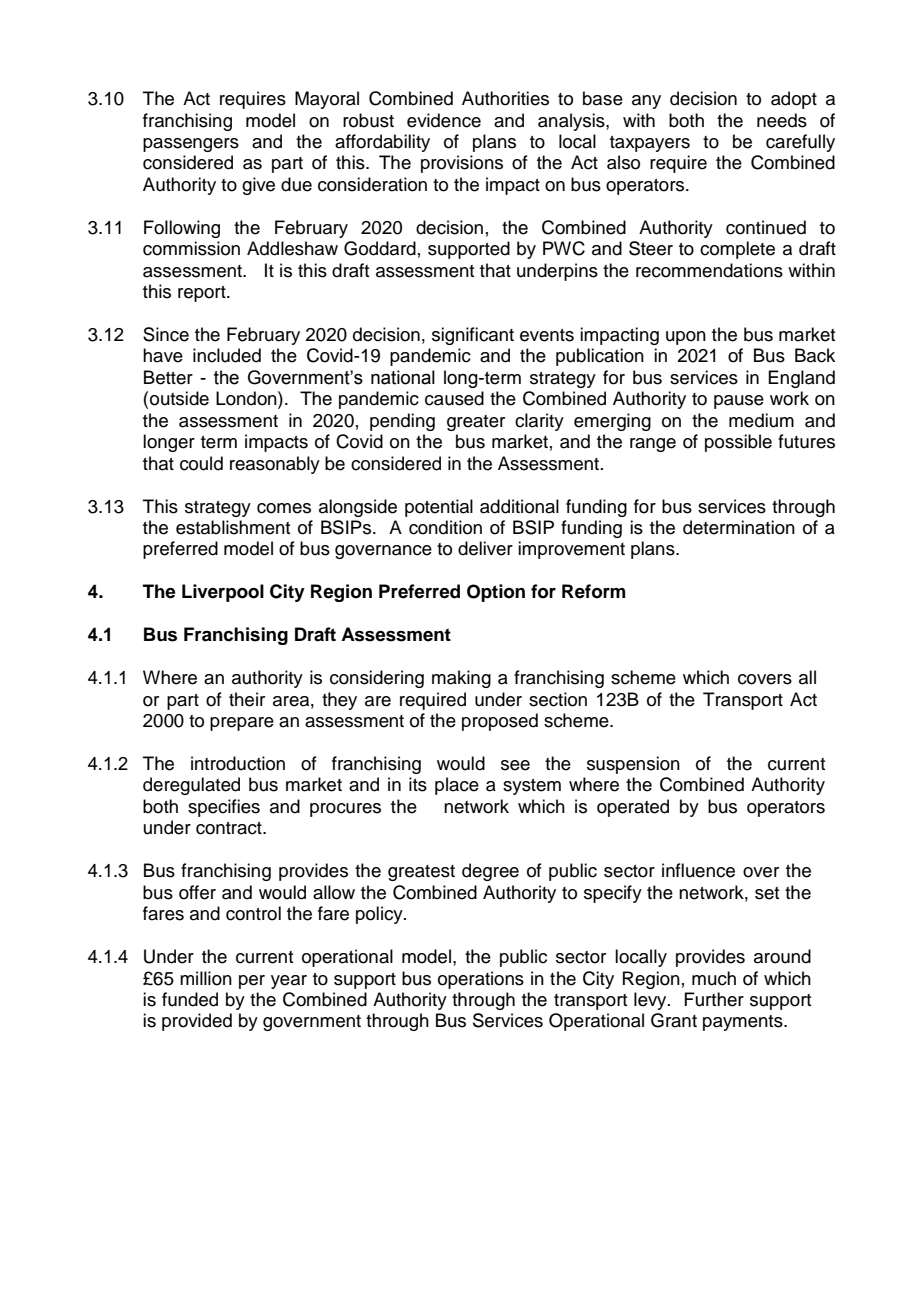 Image resolution: width=924 pixels, height=1308 pixels. What do you see at coordinates (191, 145) in the screenshot?
I see `passengers` at bounding box center [191, 145].
